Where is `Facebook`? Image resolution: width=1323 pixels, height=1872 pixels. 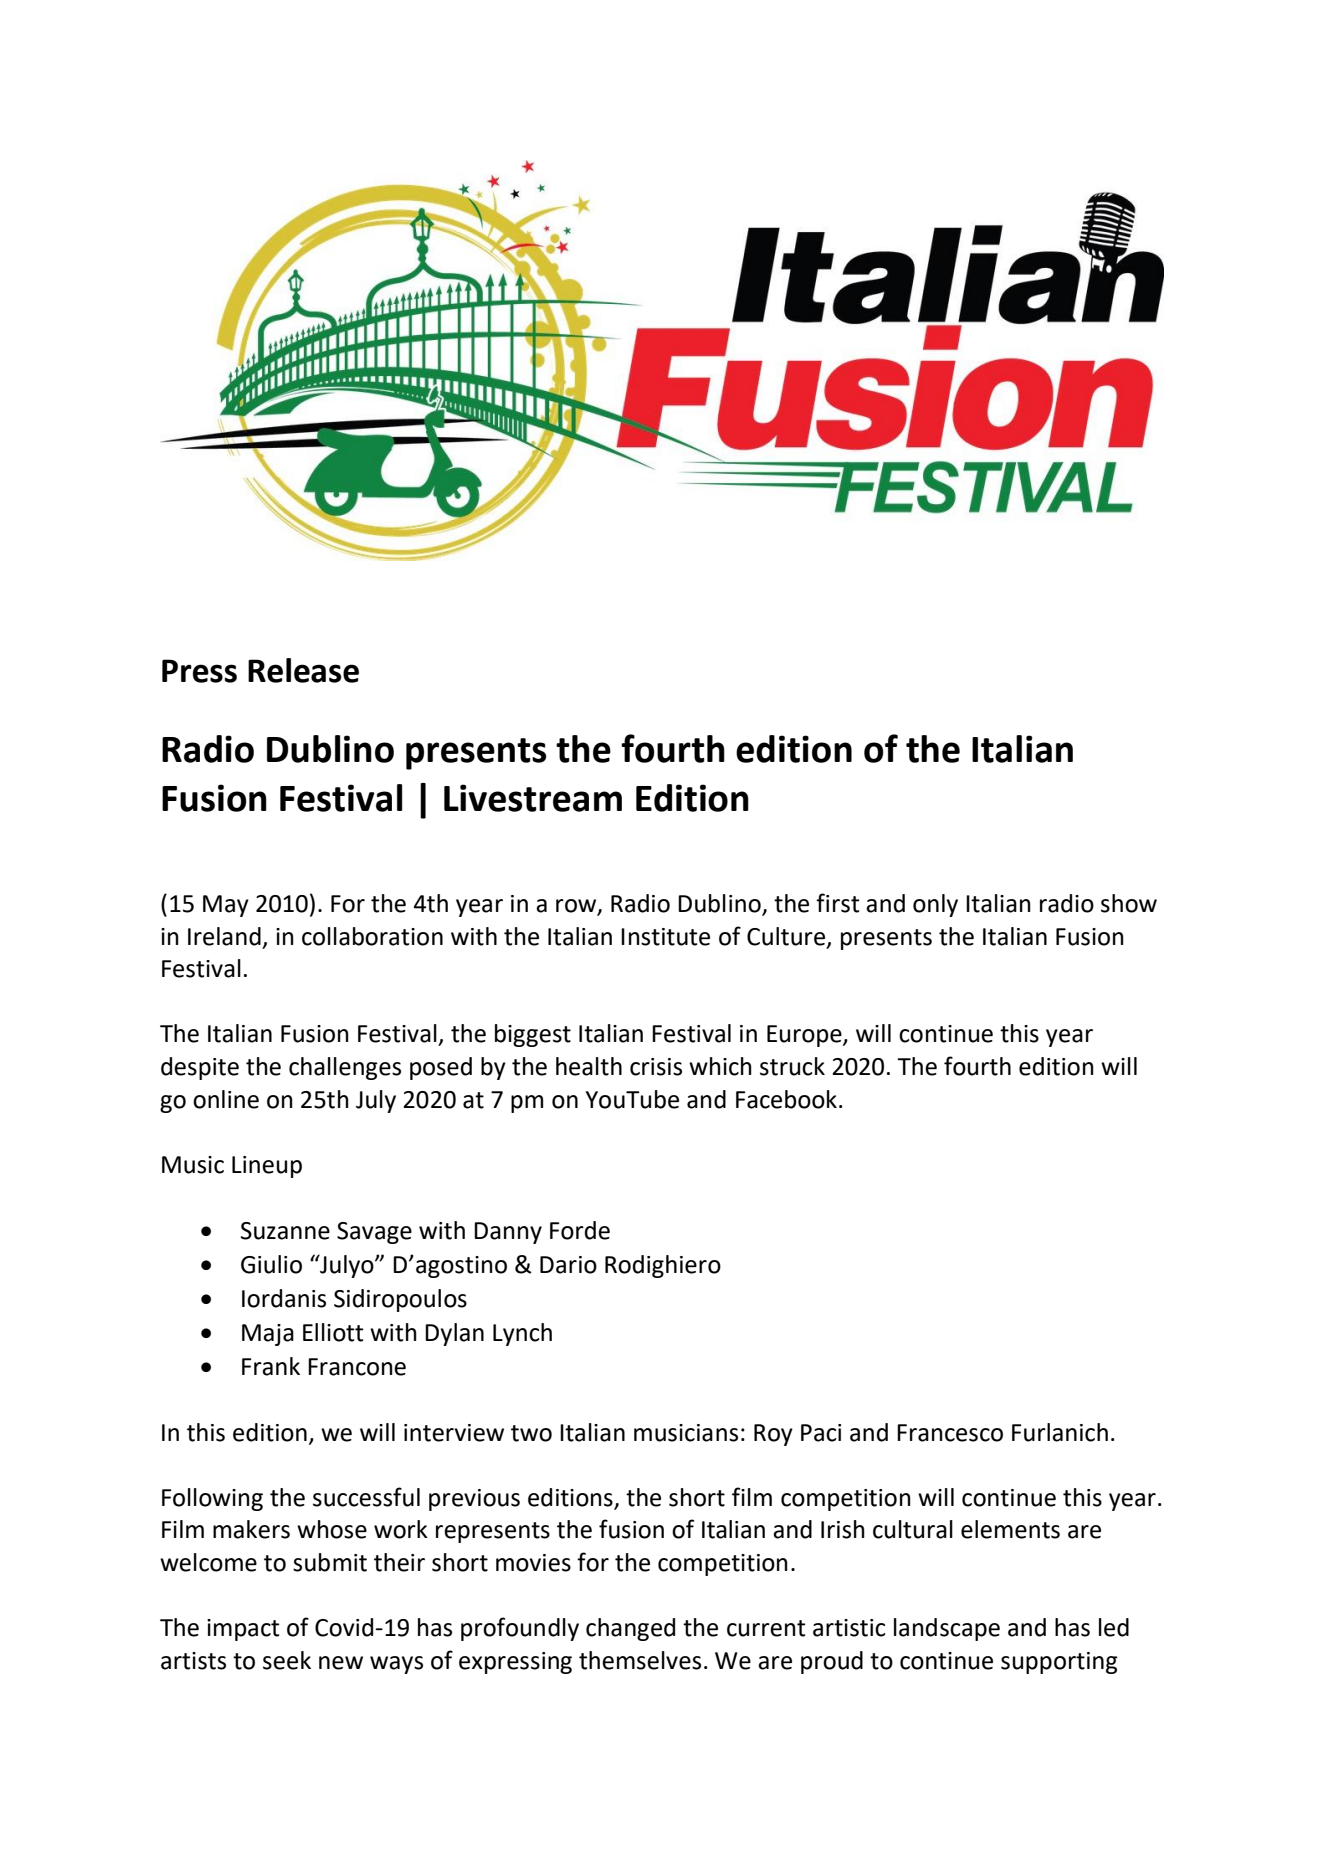
Facebook is located at coordinates (786, 1099).
